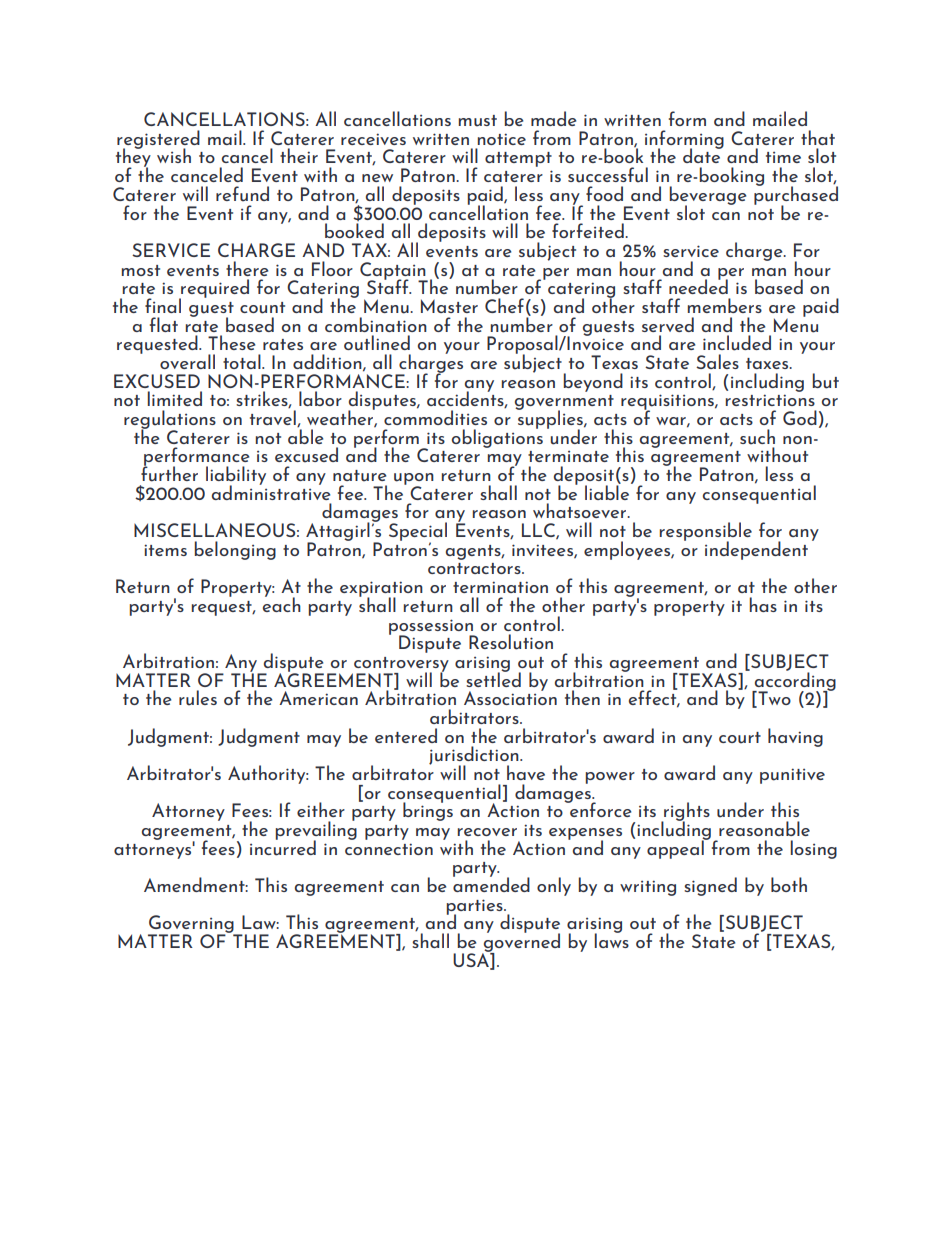 Image resolution: width=952 pixels, height=1233 pixels. I want to click on included, so click(737, 343).
